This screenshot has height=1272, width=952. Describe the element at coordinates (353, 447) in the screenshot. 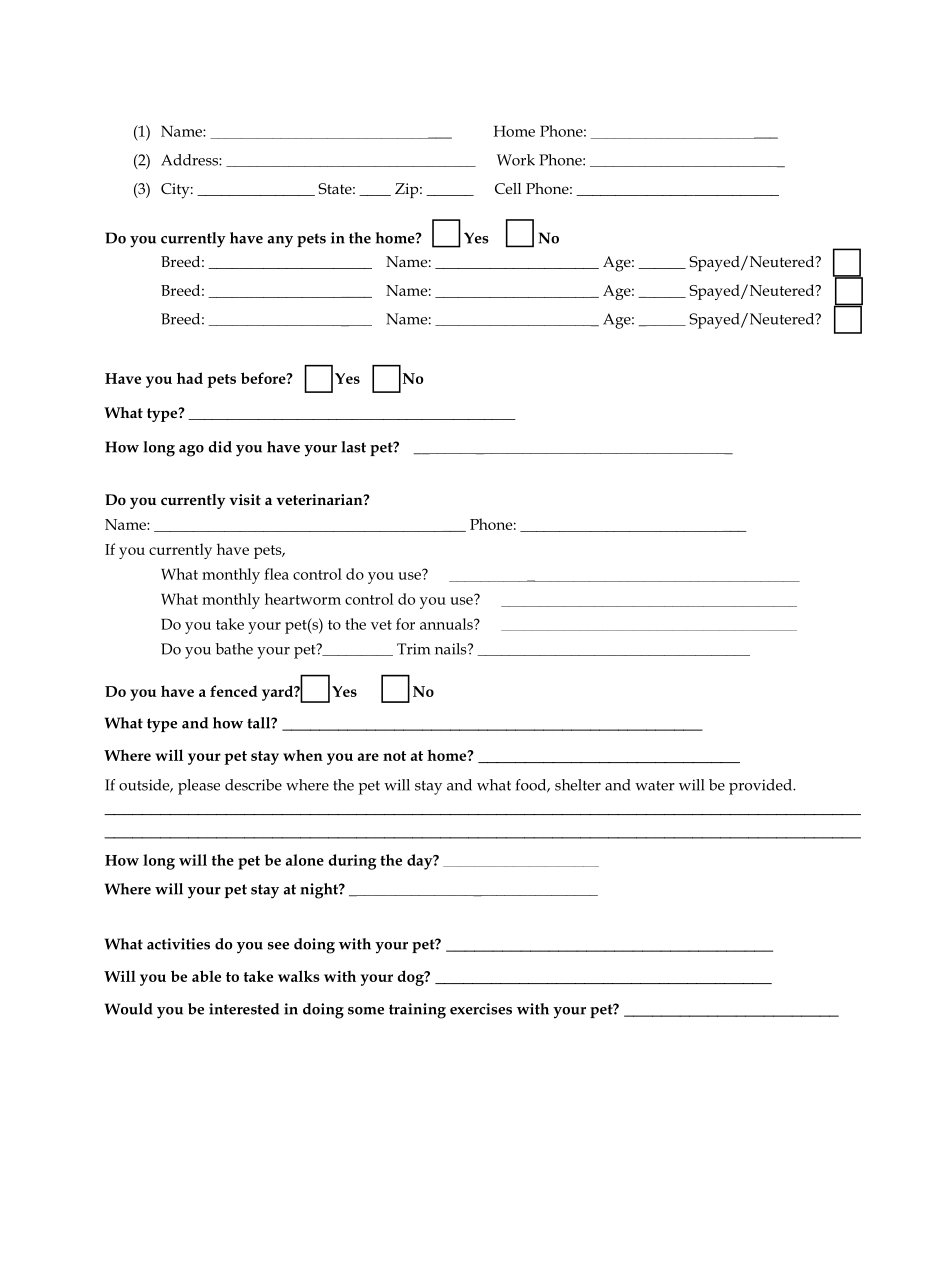

I see `last` at that location.
